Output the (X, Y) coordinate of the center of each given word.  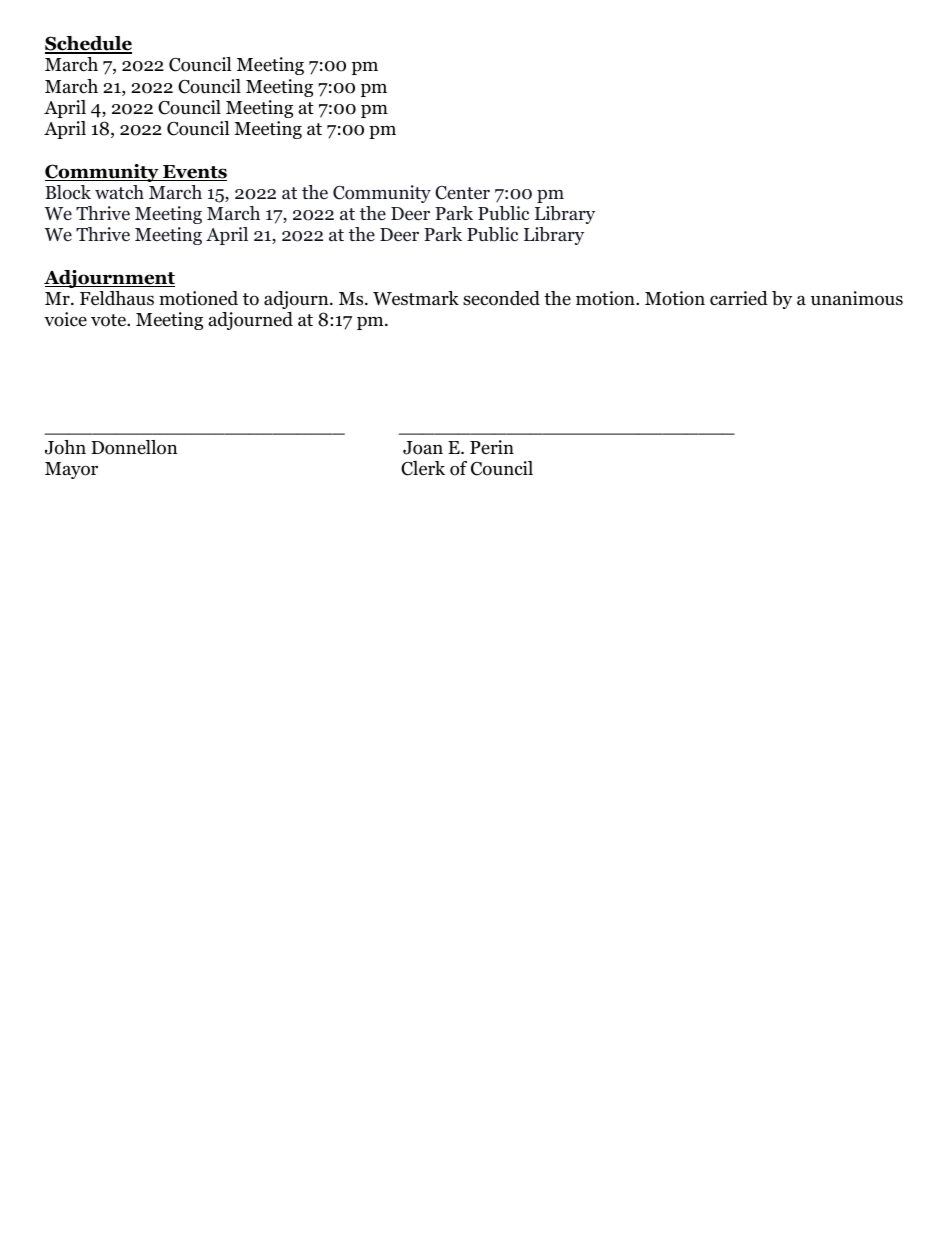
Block (68, 192)
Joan (423, 448)
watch (119, 192)
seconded (501, 298)
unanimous (857, 298)
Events (194, 173)
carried (739, 298)
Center (462, 193)
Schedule (88, 45)
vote (109, 320)
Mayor (71, 470)
